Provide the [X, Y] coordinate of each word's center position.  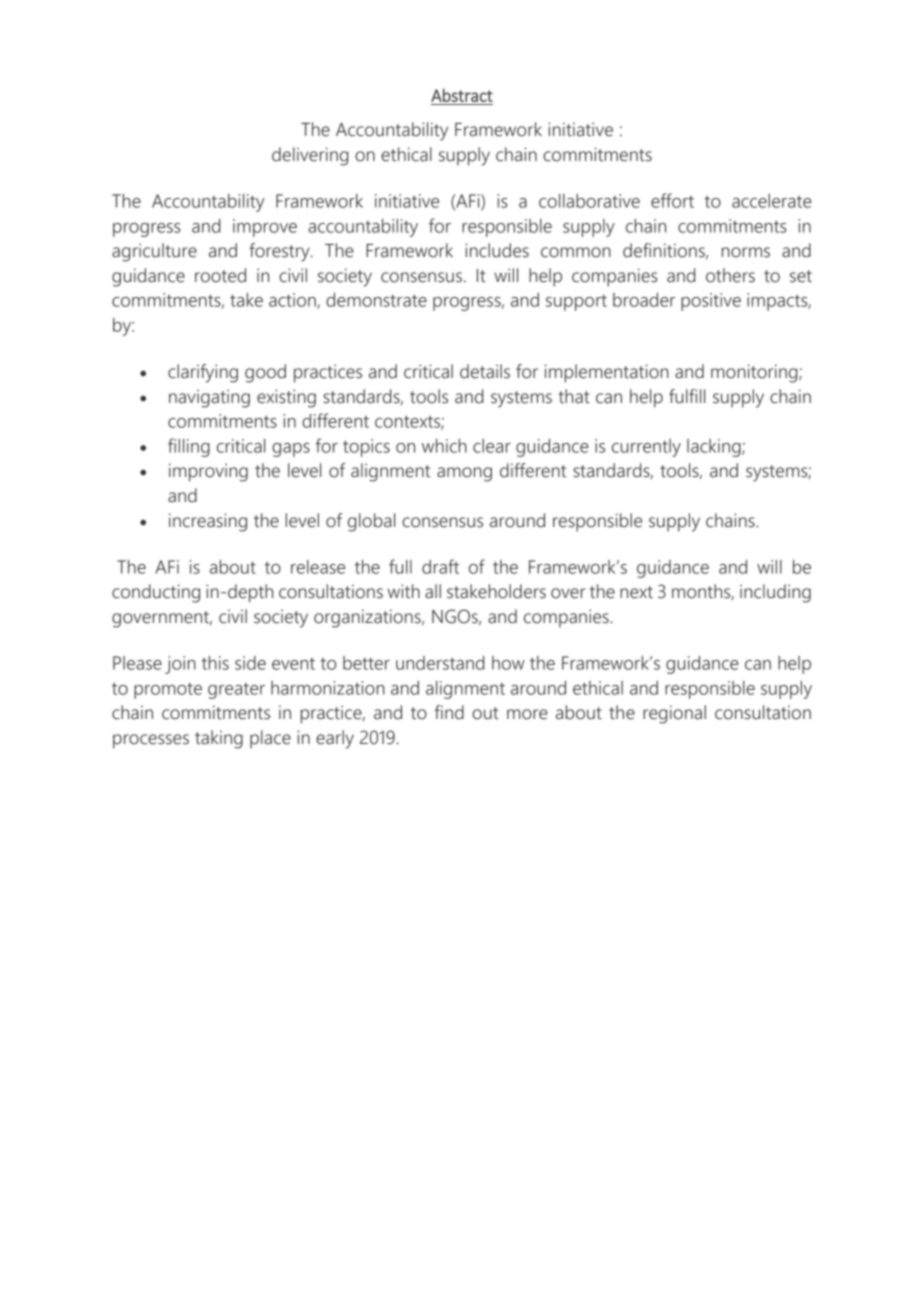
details [485, 371]
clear [492, 446]
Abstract [462, 95]
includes [497, 250]
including [775, 593]
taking [219, 739]
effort [672, 200]
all [433, 591]
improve [265, 228]
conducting [156, 593]
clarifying [203, 373]
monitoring [755, 373]
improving [208, 472]
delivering [310, 156]
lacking [715, 448]
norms [746, 252]
